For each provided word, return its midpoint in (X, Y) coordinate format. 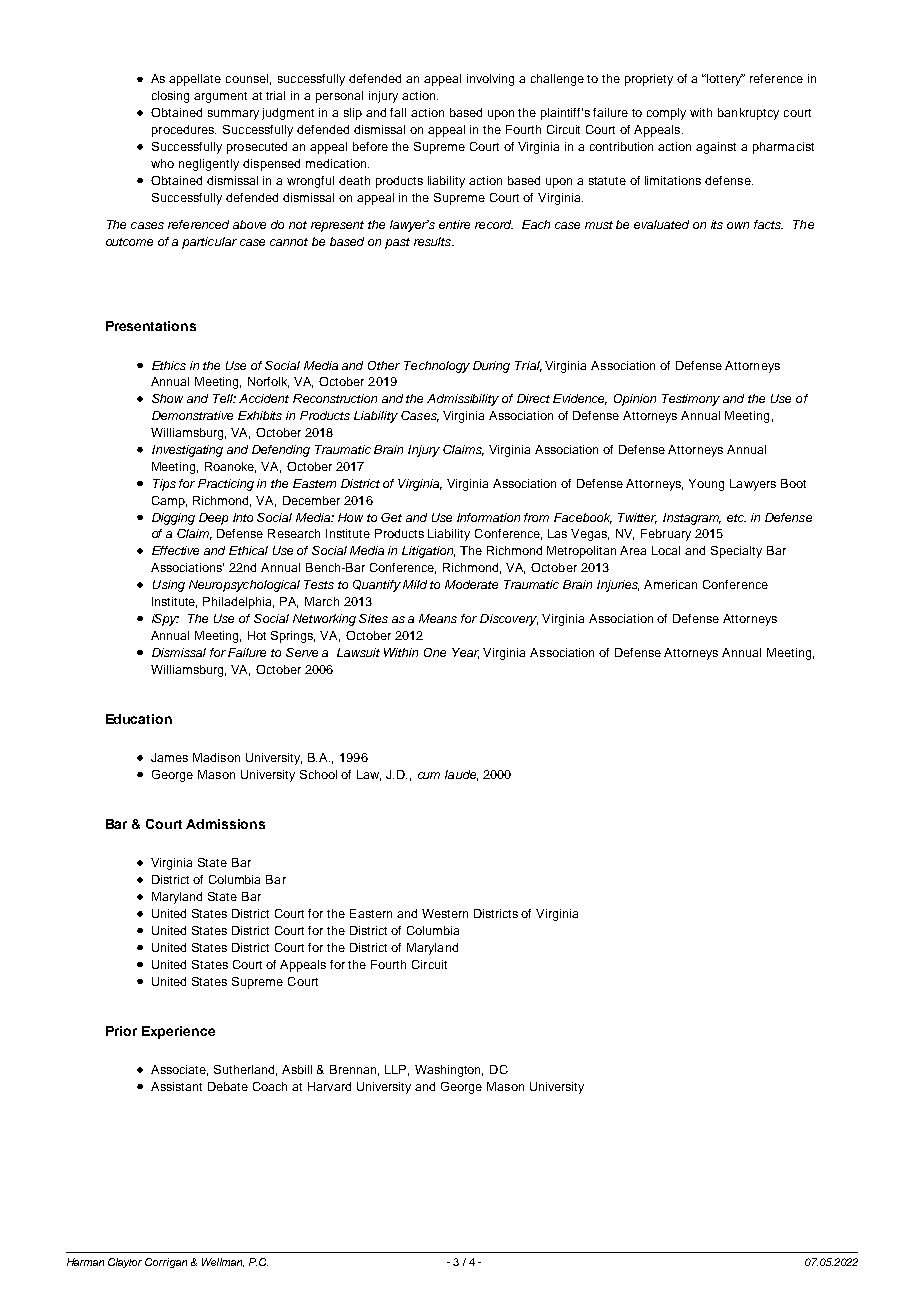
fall (398, 112)
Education (139, 719)
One (435, 652)
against (716, 148)
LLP (397, 1070)
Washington (449, 1071)
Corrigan (166, 1263)
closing (170, 97)
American (670, 584)
